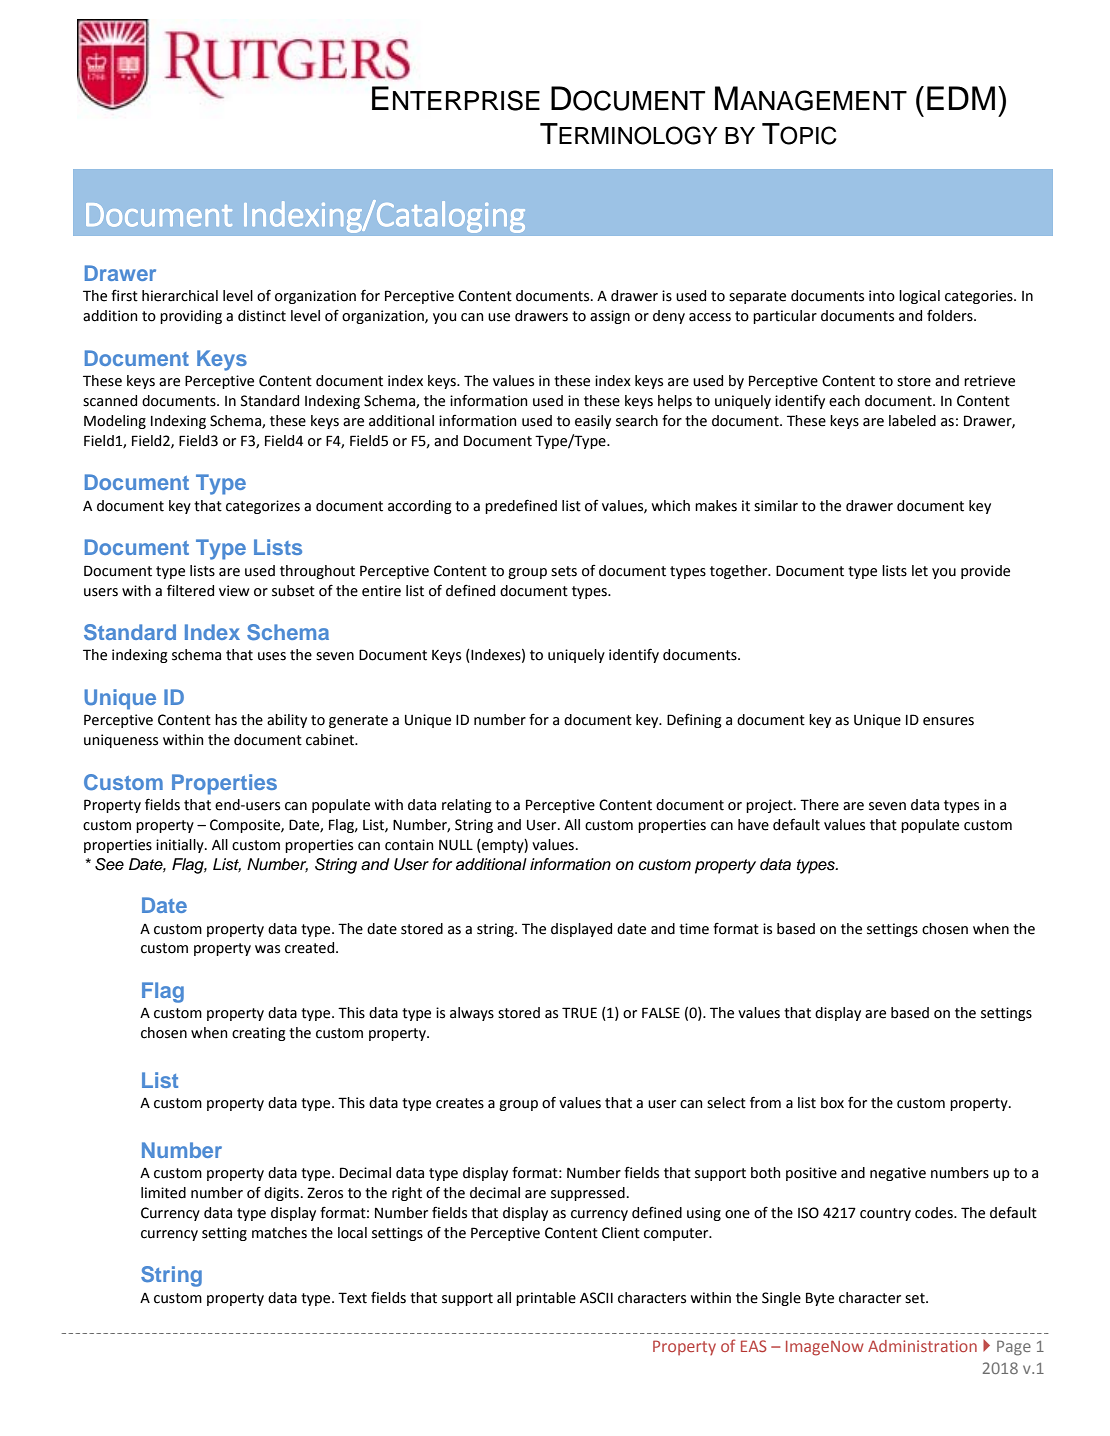  What do you see at coordinates (180, 296) in the screenshot?
I see `hierarchical` at bounding box center [180, 296].
